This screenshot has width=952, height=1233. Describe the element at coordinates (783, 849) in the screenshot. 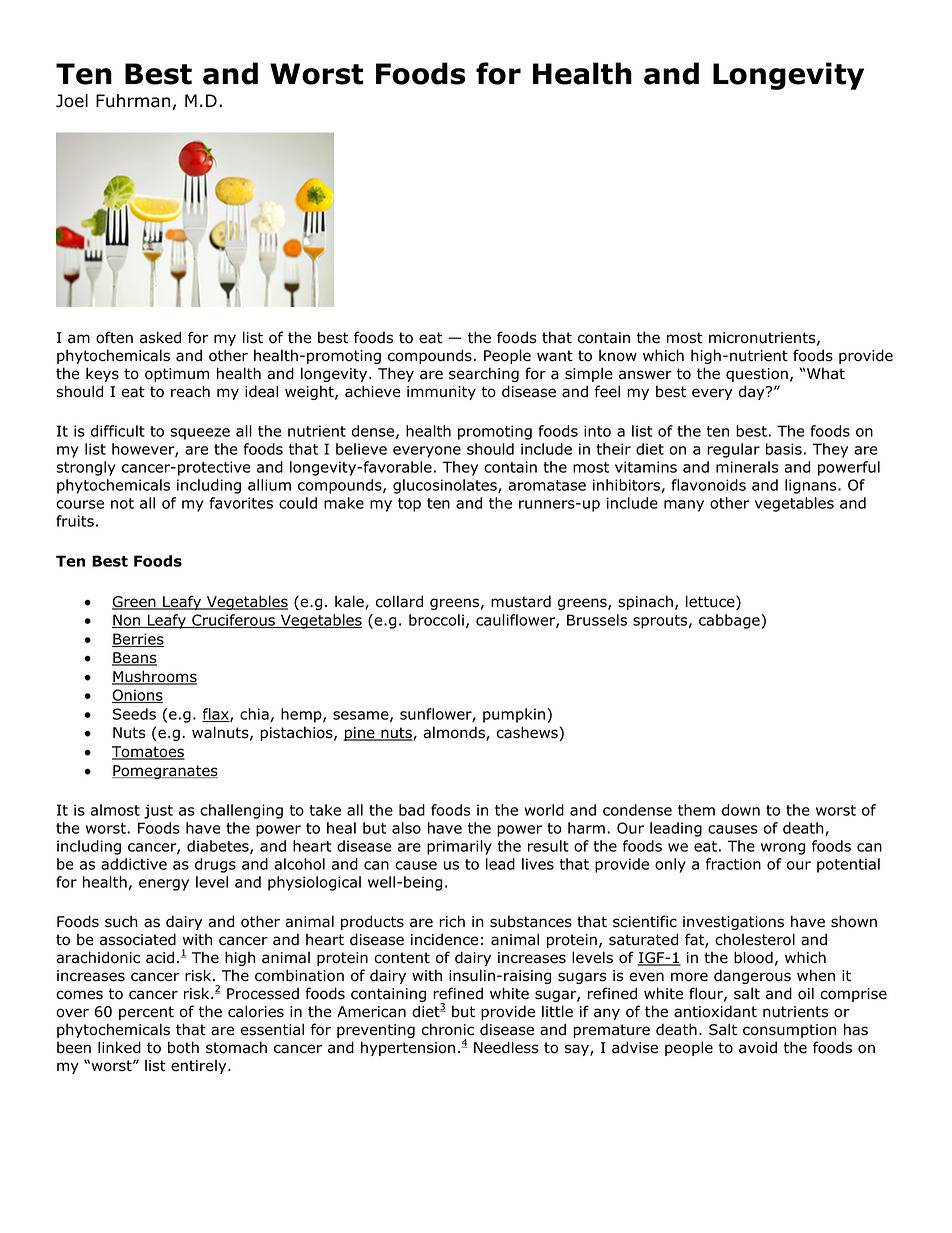

I see `wrong` at that location.
